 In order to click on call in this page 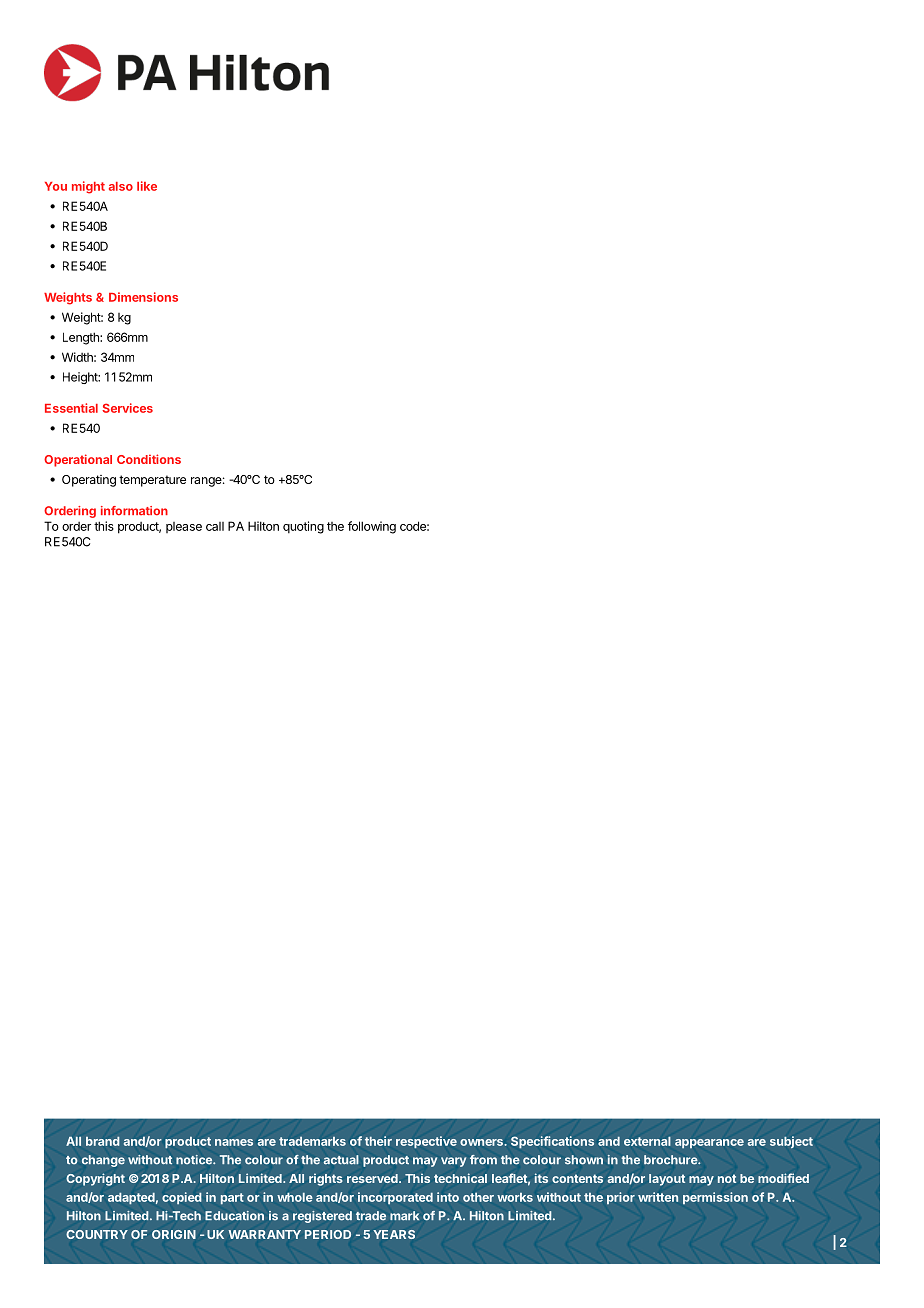, I will do `click(215, 526)`.
